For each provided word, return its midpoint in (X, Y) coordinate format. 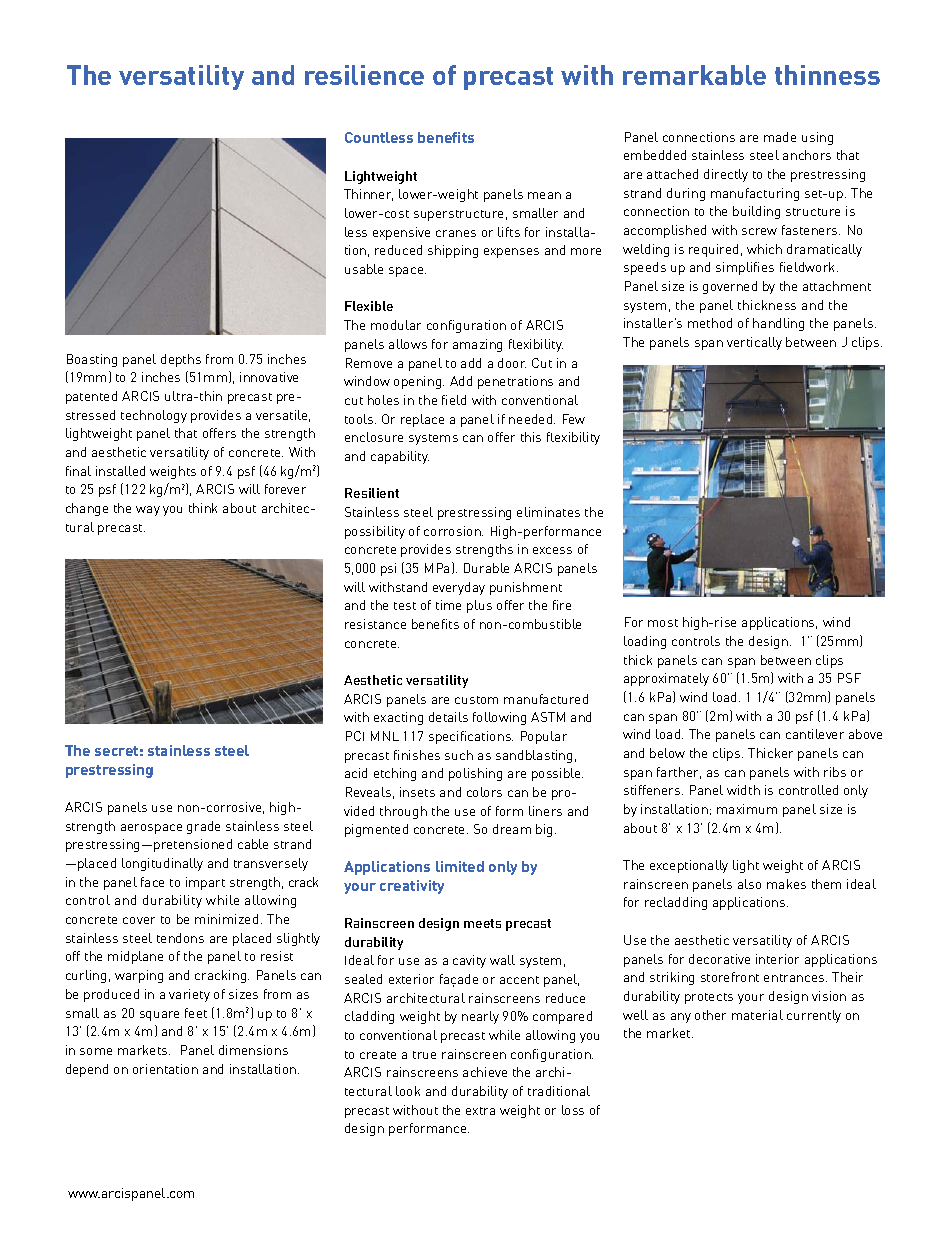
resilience (364, 75)
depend (87, 1070)
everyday (459, 588)
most (663, 623)
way (148, 511)
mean (544, 195)
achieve (485, 1072)
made (780, 137)
